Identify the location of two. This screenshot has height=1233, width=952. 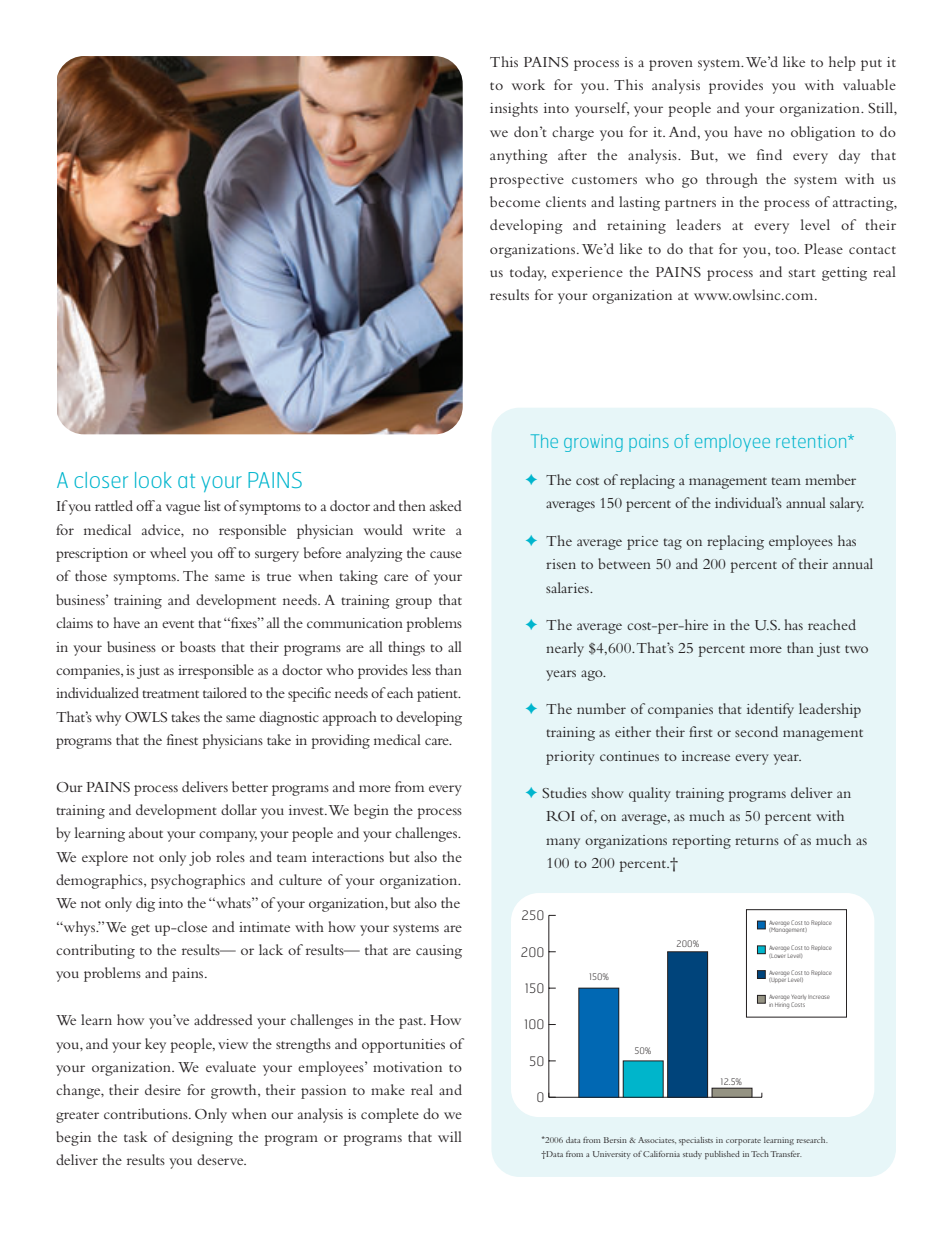
(856, 649).
